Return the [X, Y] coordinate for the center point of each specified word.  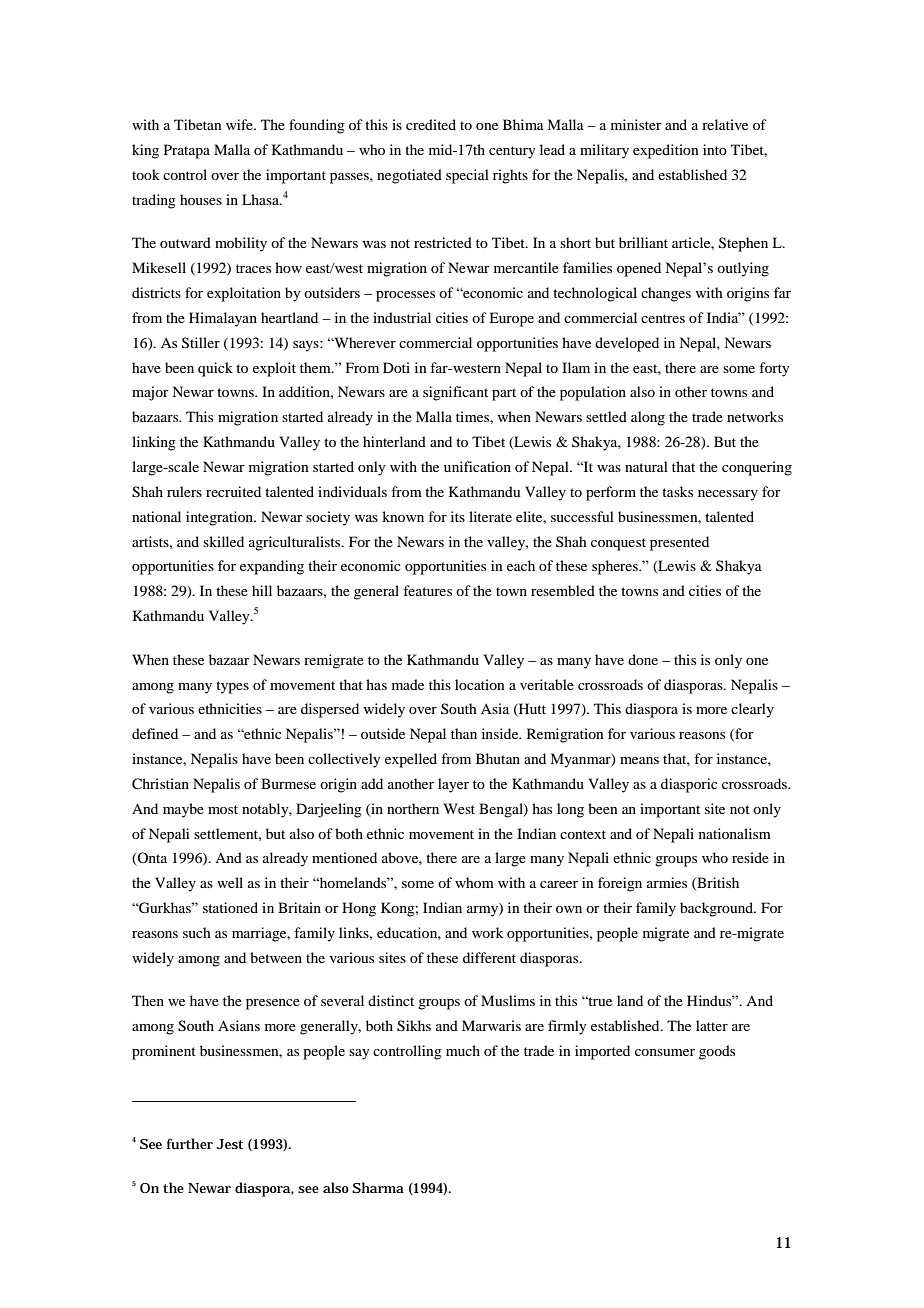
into [715, 149]
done [643, 659]
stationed [230, 907]
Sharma [378, 1187]
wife [240, 124]
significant [455, 393]
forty [774, 369]
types [232, 687]
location [480, 684]
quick [215, 369]
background [718, 909]
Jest [230, 1144]
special [467, 176]
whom [474, 882]
